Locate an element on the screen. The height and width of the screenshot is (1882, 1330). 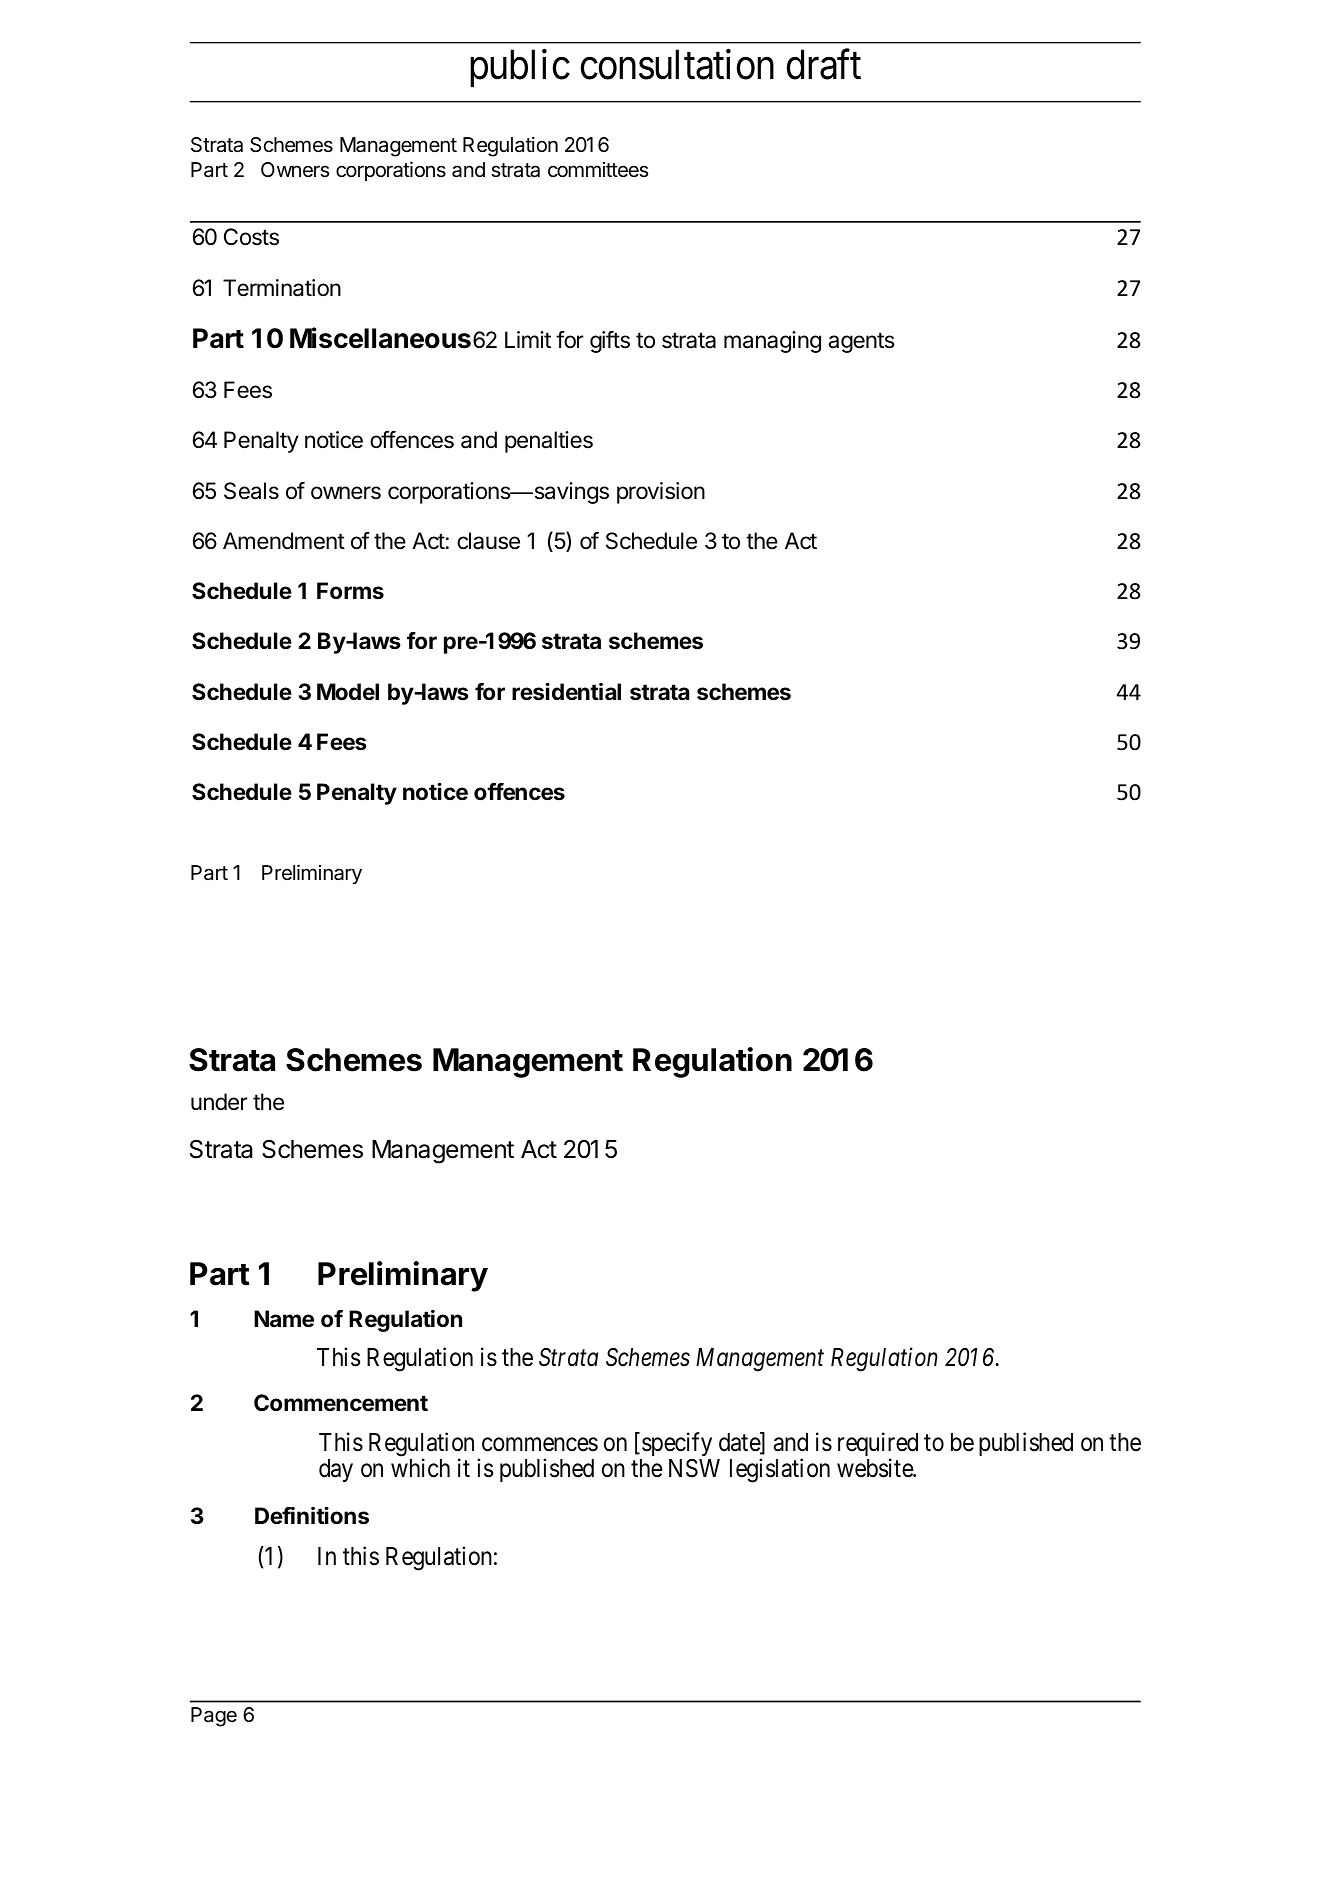
Costs is located at coordinates (251, 237).
